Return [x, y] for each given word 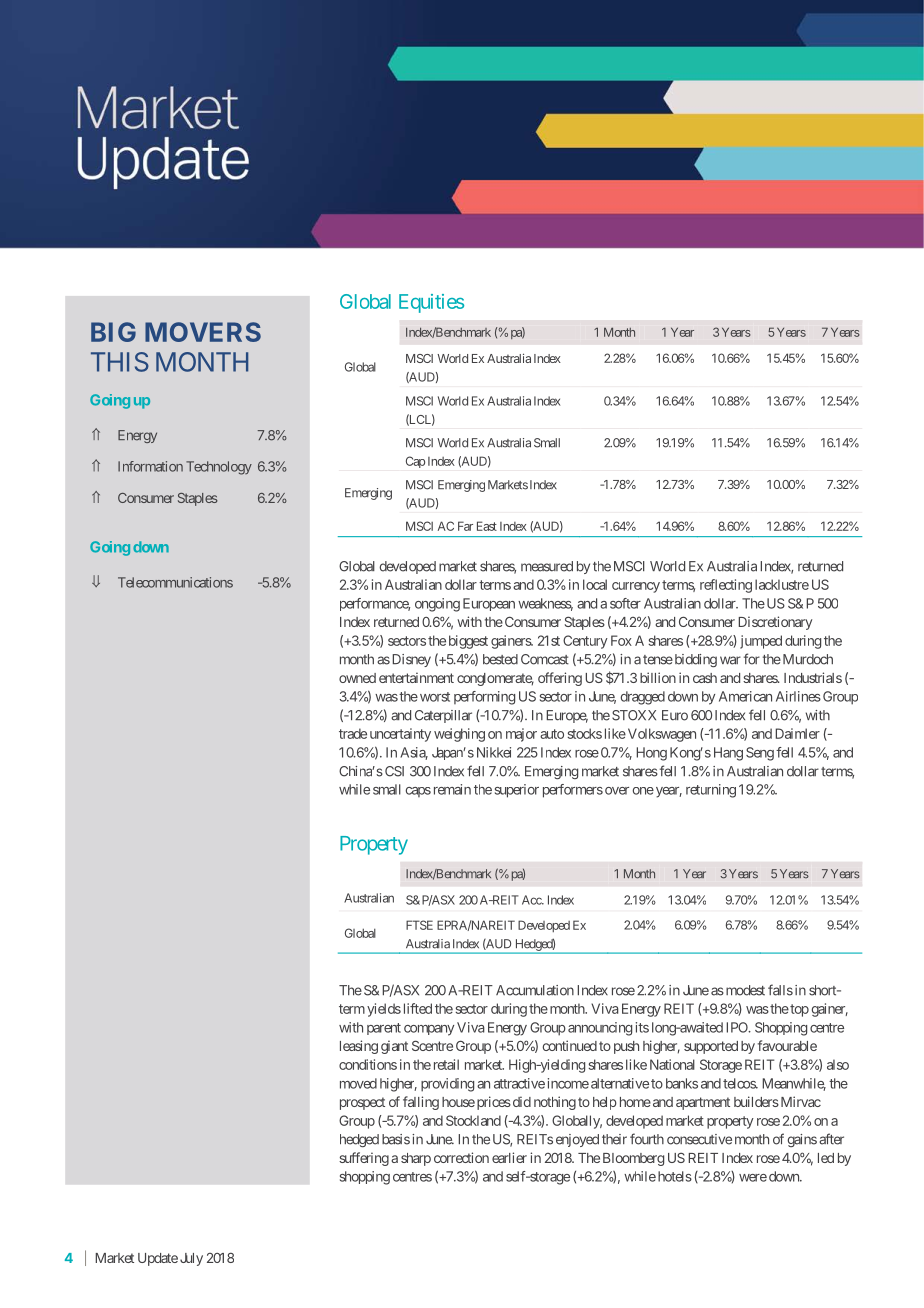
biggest [468, 642]
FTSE [419, 925]
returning [711, 791]
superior [517, 791]
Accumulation [535, 990]
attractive [519, 1083]
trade [353, 733]
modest [744, 990]
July [191, 1259]
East [487, 526]
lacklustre [782, 584]
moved [358, 1083]
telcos [740, 1083]
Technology [219, 468]
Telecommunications [175, 582]
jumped [761, 642]
